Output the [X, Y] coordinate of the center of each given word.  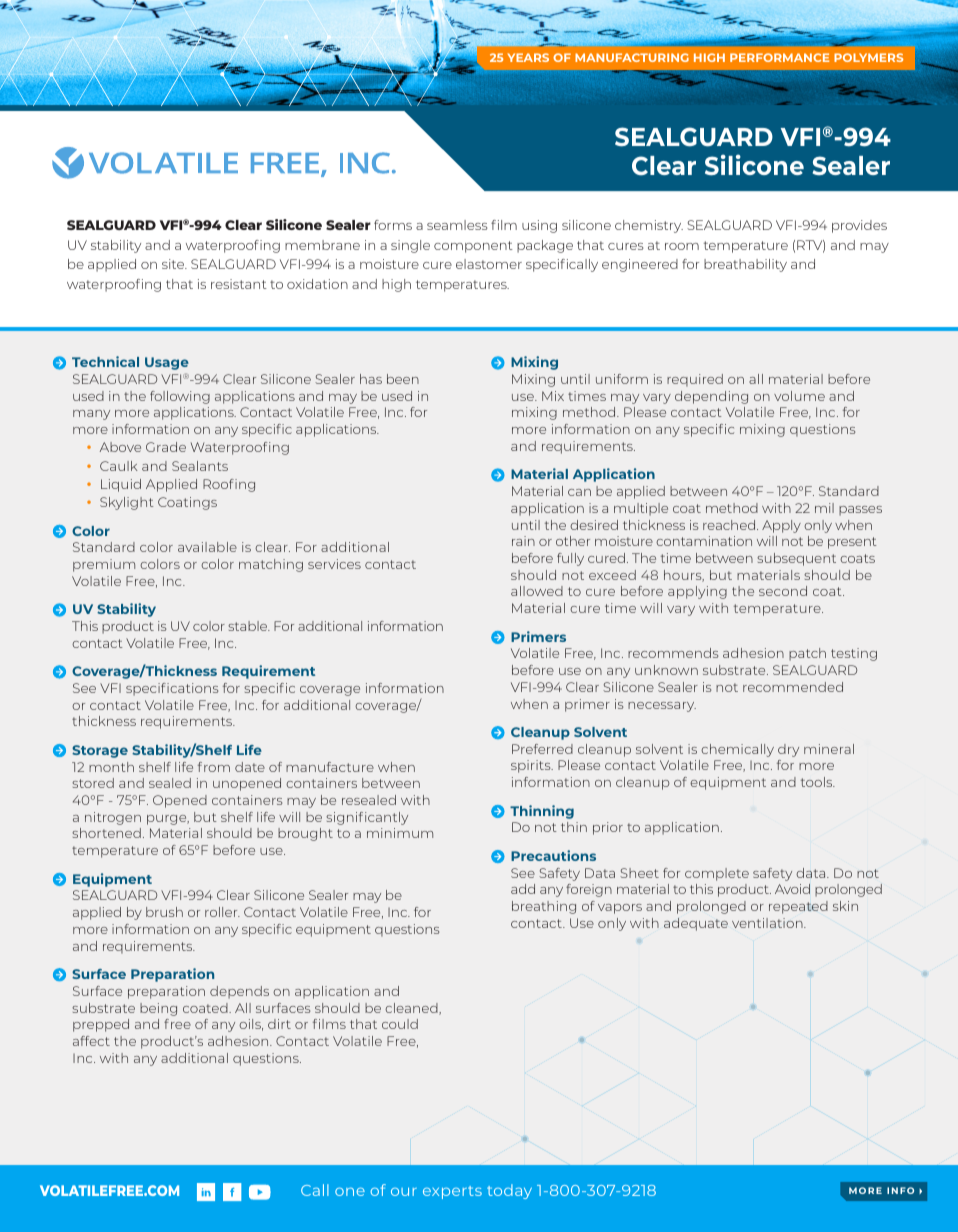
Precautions [553, 855]
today [509, 1191]
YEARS [528, 57]
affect [91, 1041]
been [403, 379]
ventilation [768, 923]
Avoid [792, 889]
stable [249, 626]
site [174, 264]
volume [799, 396]
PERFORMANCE [779, 57]
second [783, 591]
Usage [167, 363]
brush [164, 912]
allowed [537, 591]
